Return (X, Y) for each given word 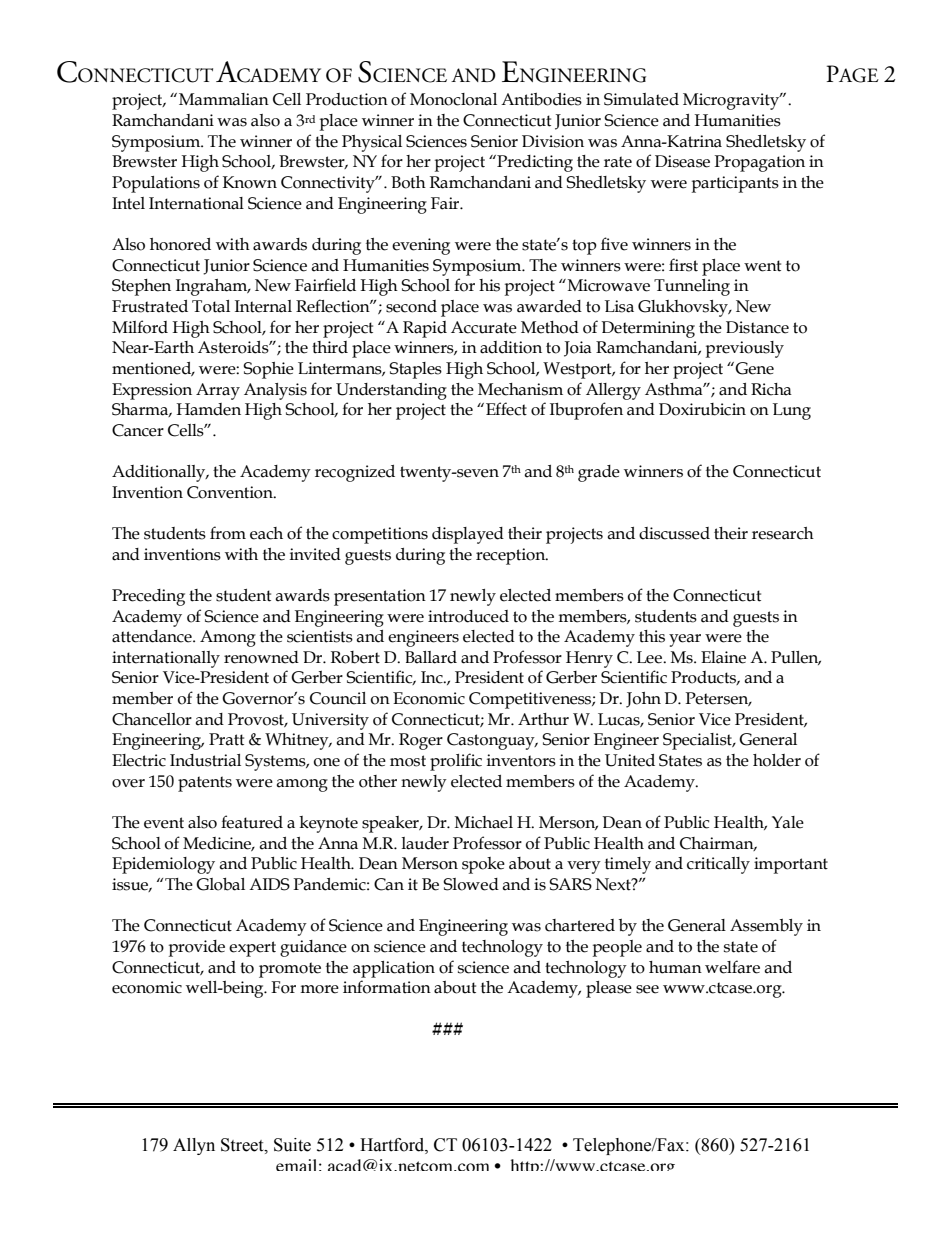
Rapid (425, 329)
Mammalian (224, 99)
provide (197, 948)
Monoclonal (453, 99)
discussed (674, 533)
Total (211, 306)
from (228, 533)
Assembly (766, 927)
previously (745, 349)
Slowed (471, 884)
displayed (468, 535)
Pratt (226, 739)
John (643, 700)
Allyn (194, 1146)
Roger (421, 741)
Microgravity (732, 101)
